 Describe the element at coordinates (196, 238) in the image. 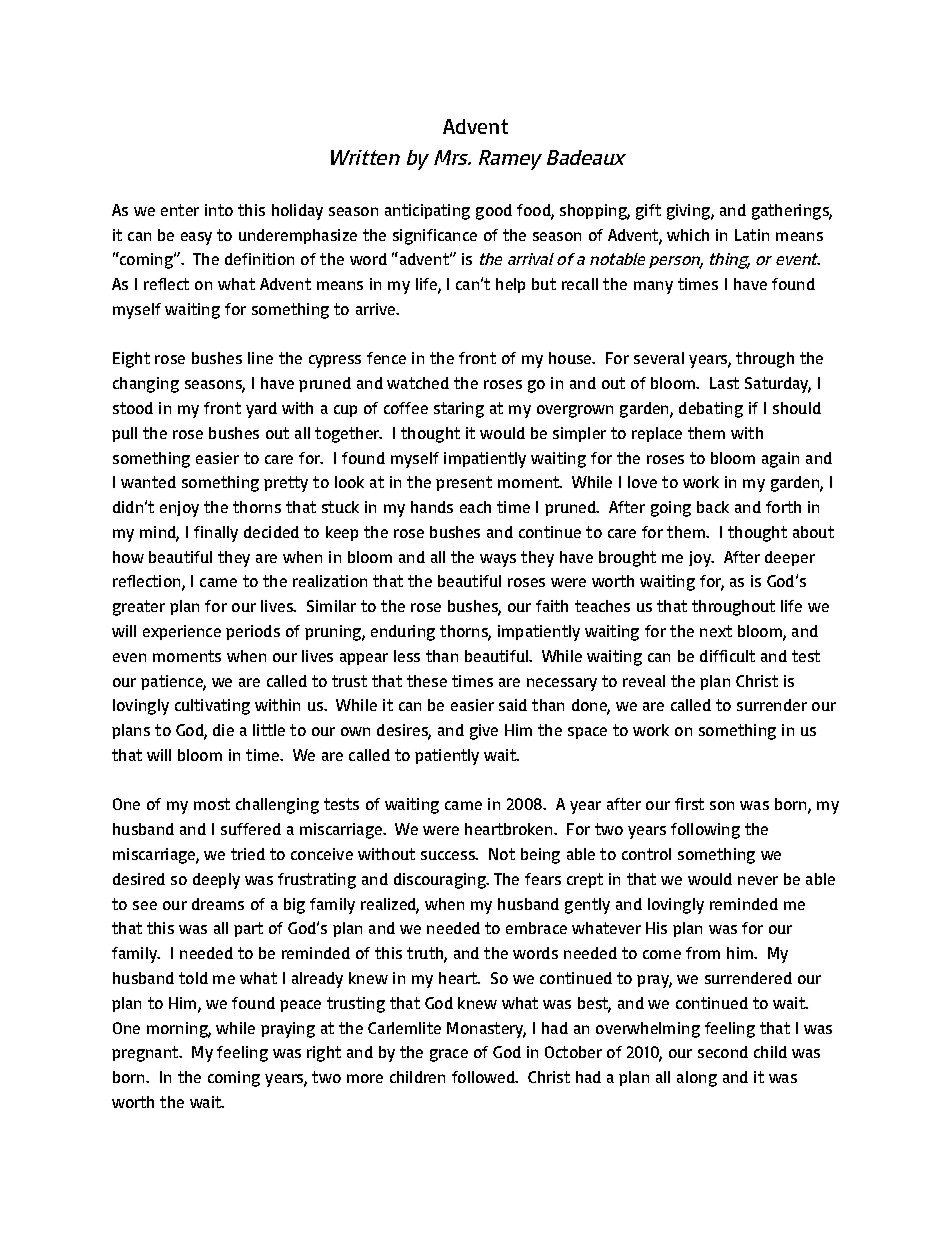

I see `easy` at that location.
